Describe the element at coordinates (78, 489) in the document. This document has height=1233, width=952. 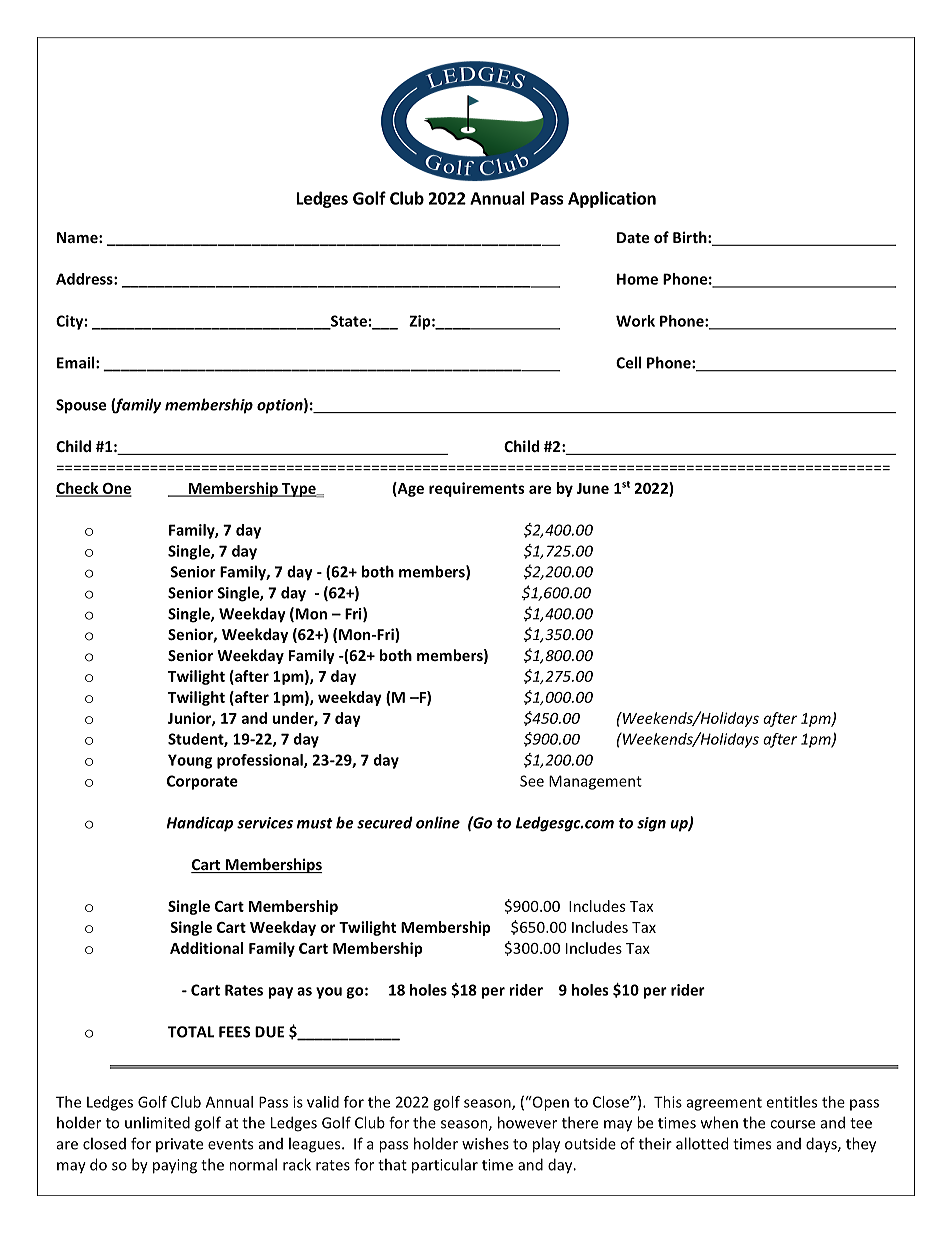
I see `Check` at that location.
